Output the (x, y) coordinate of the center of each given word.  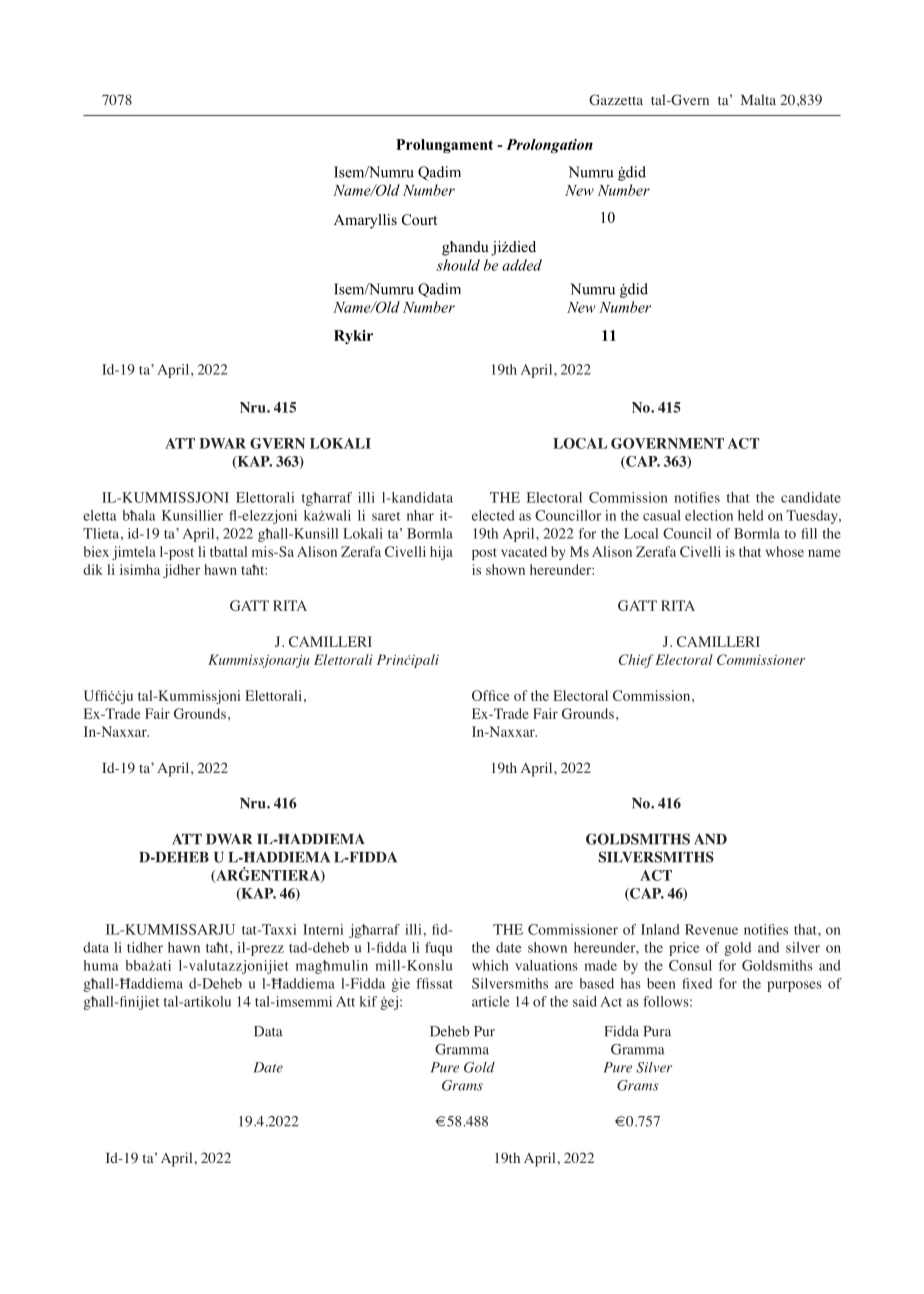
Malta (758, 99)
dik (93, 569)
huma (101, 965)
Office (490, 695)
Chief (636, 661)
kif (368, 1001)
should (458, 265)
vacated (524, 551)
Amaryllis (365, 221)
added (522, 265)
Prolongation (549, 146)
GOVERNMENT (667, 443)
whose (785, 551)
